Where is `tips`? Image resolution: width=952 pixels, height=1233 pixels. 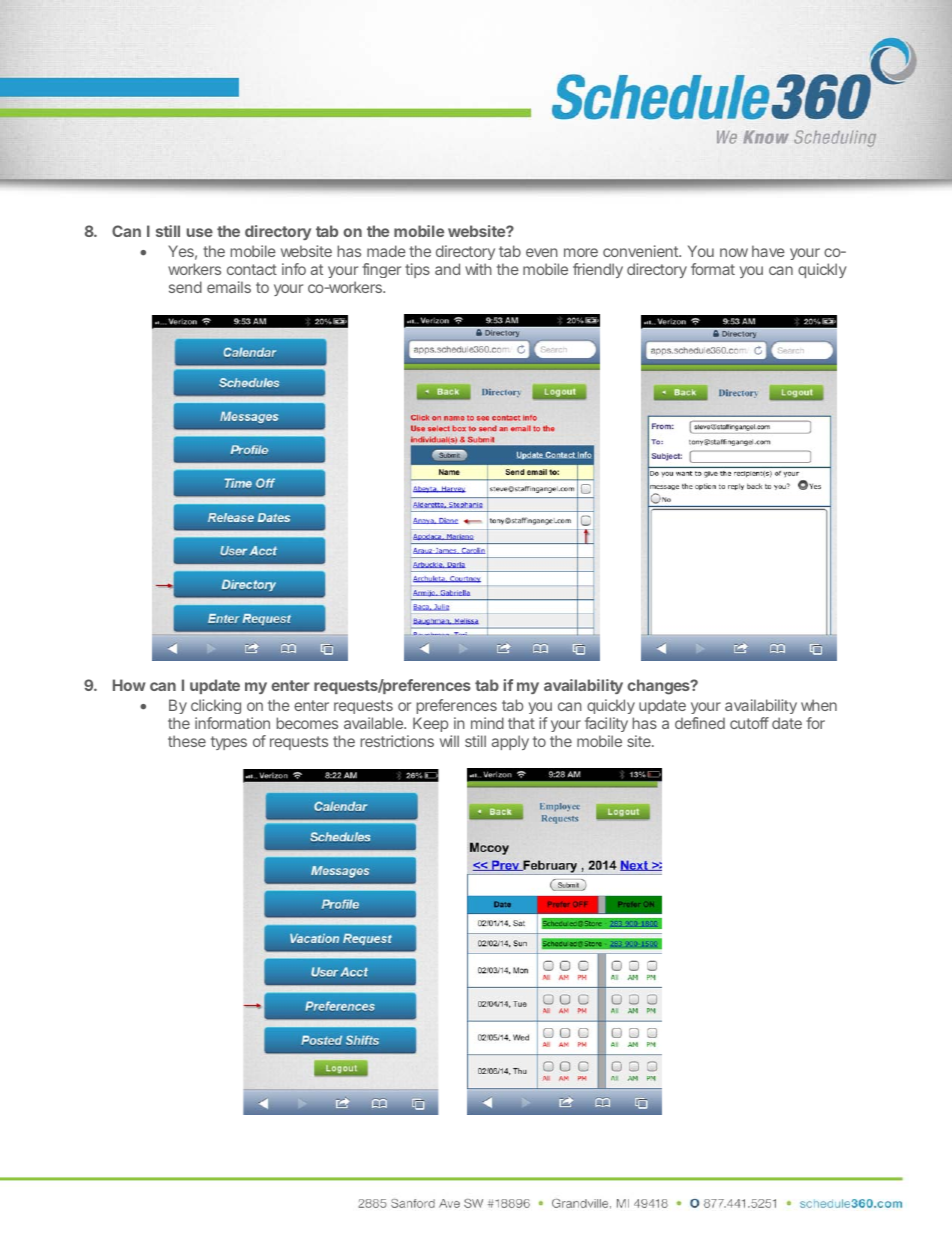 tips is located at coordinates (417, 270).
